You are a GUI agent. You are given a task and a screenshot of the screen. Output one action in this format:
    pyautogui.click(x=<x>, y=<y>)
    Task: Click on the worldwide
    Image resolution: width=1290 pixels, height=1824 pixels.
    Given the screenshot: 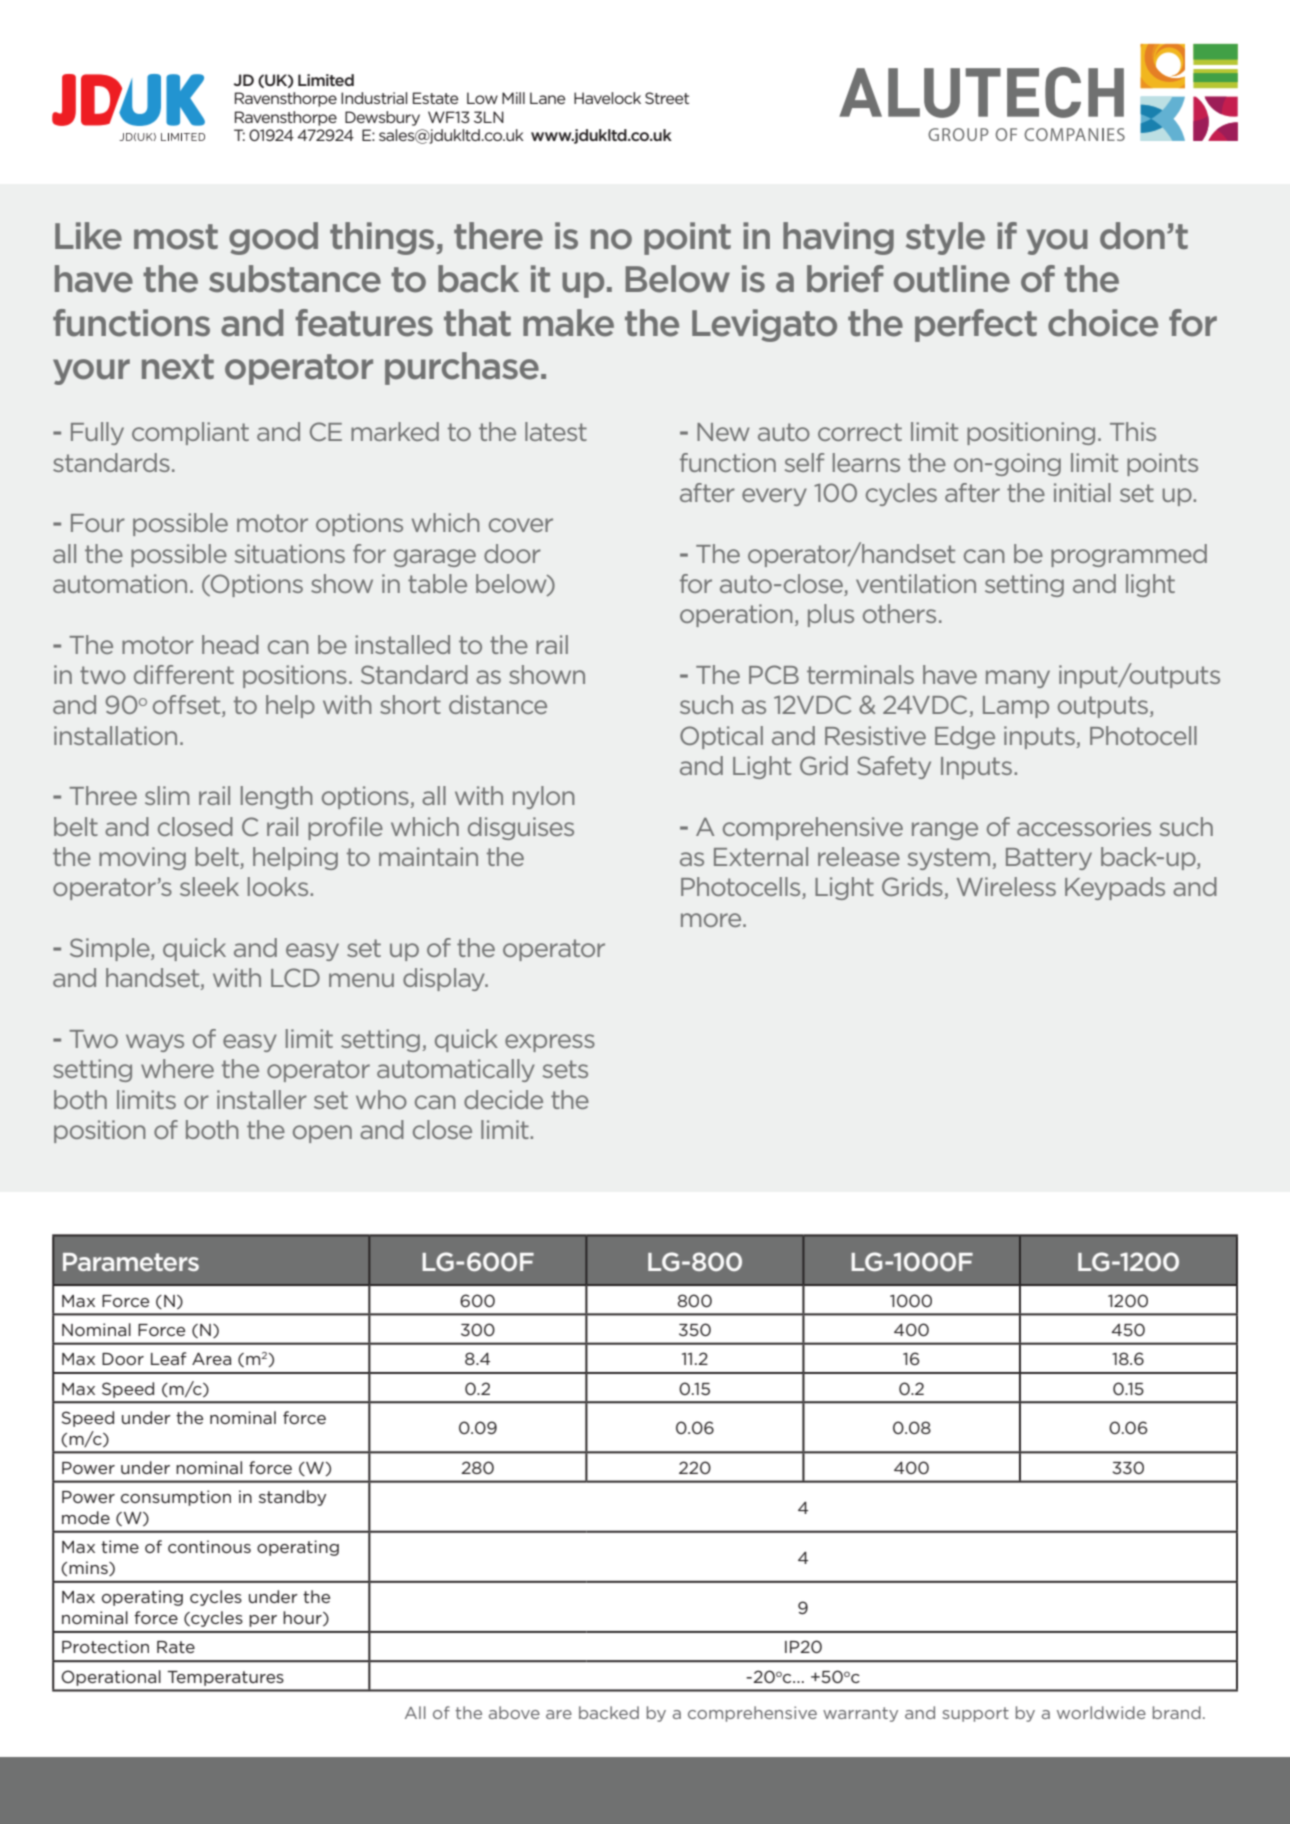 What is the action you would take?
    pyautogui.click(x=1101, y=1712)
